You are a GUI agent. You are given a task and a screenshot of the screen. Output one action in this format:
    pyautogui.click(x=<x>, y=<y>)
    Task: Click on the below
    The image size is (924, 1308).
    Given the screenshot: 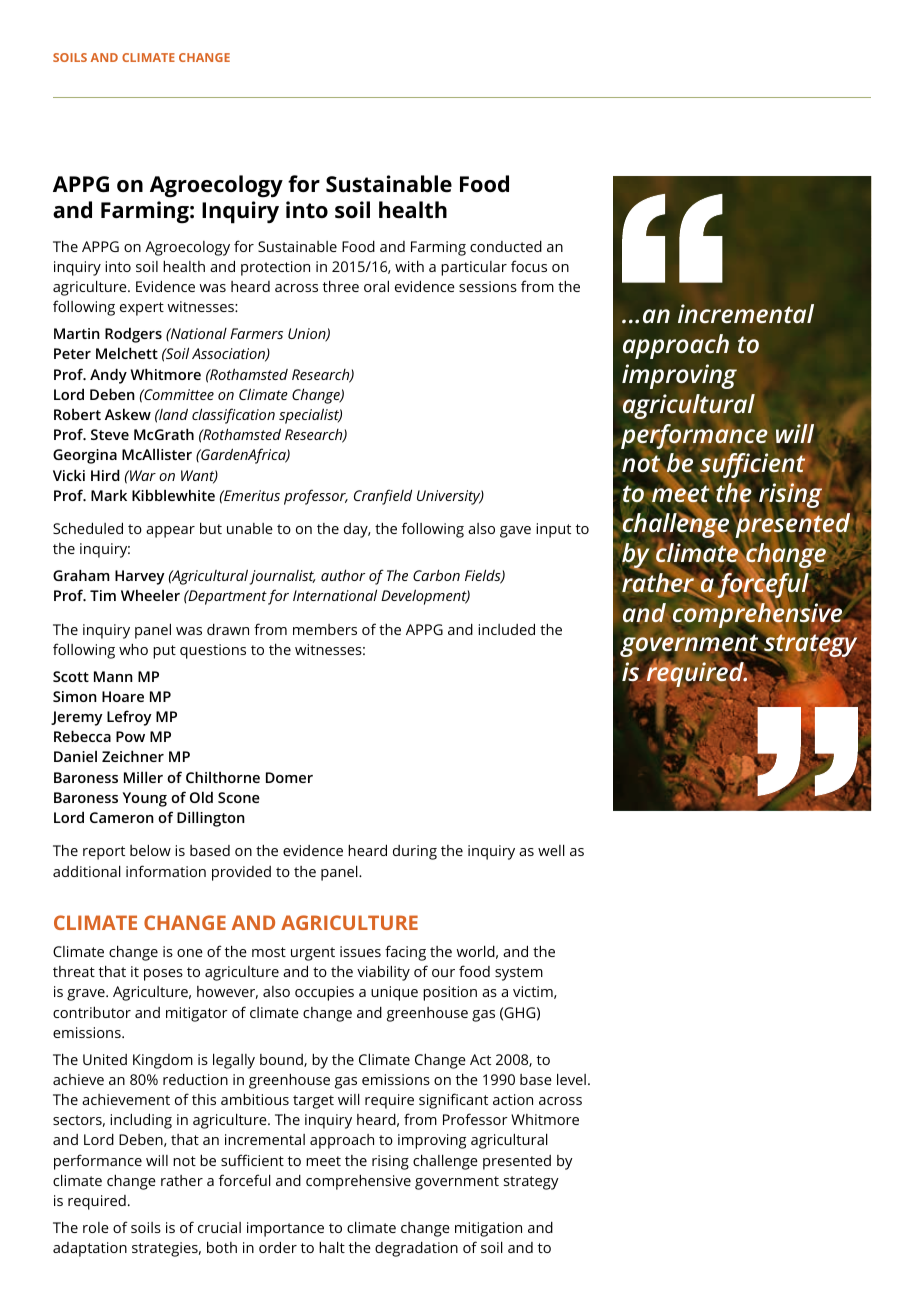 What is the action you would take?
    pyautogui.click(x=150, y=850)
